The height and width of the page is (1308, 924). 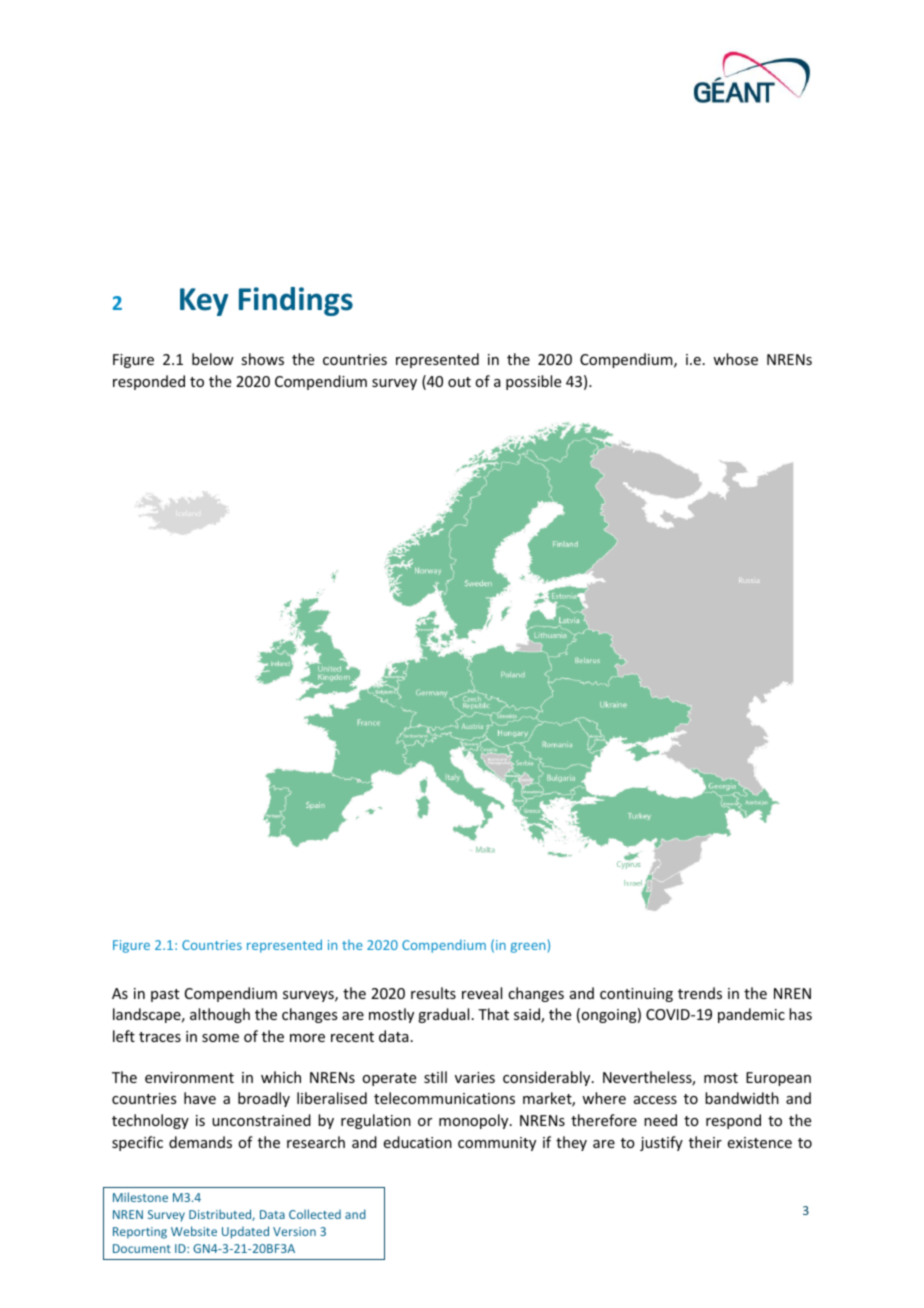 I want to click on possible, so click(x=533, y=382).
